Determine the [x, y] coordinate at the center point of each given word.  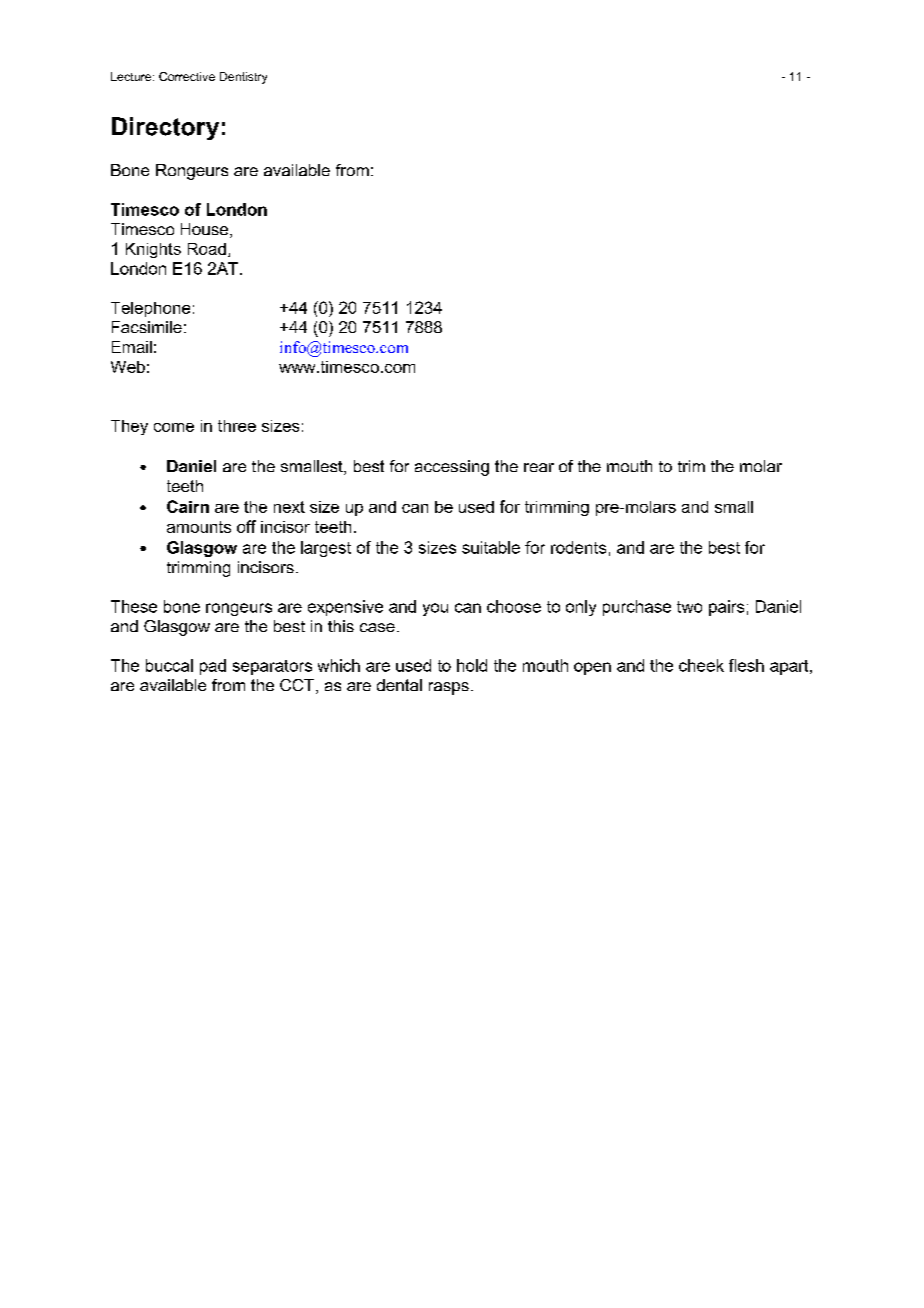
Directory [165, 128]
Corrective [187, 76]
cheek [701, 665]
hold [472, 665]
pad [213, 667]
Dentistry [243, 78]
